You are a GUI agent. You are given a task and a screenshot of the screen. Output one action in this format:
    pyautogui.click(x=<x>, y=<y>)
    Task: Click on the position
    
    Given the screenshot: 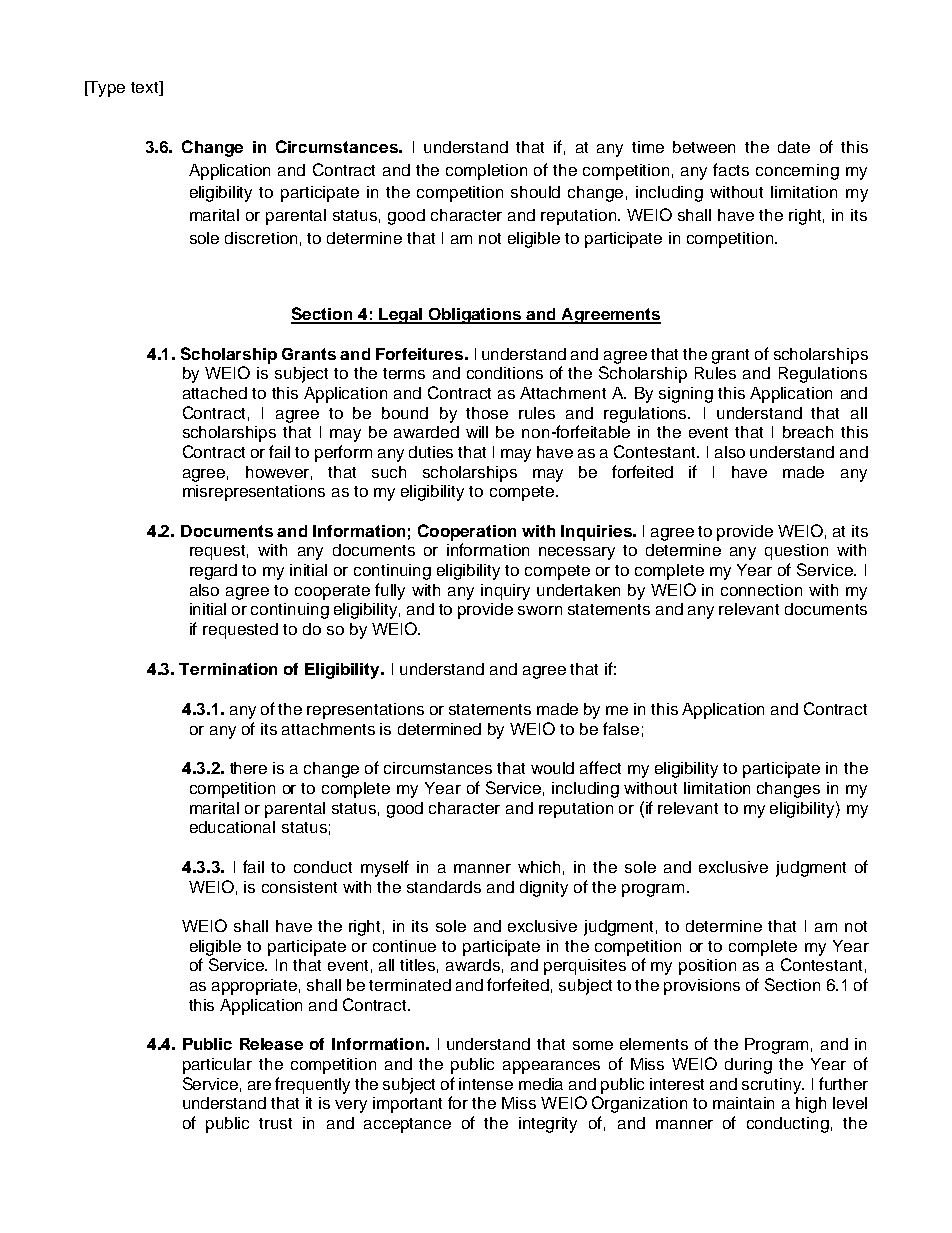 What is the action you would take?
    pyautogui.click(x=707, y=967)
